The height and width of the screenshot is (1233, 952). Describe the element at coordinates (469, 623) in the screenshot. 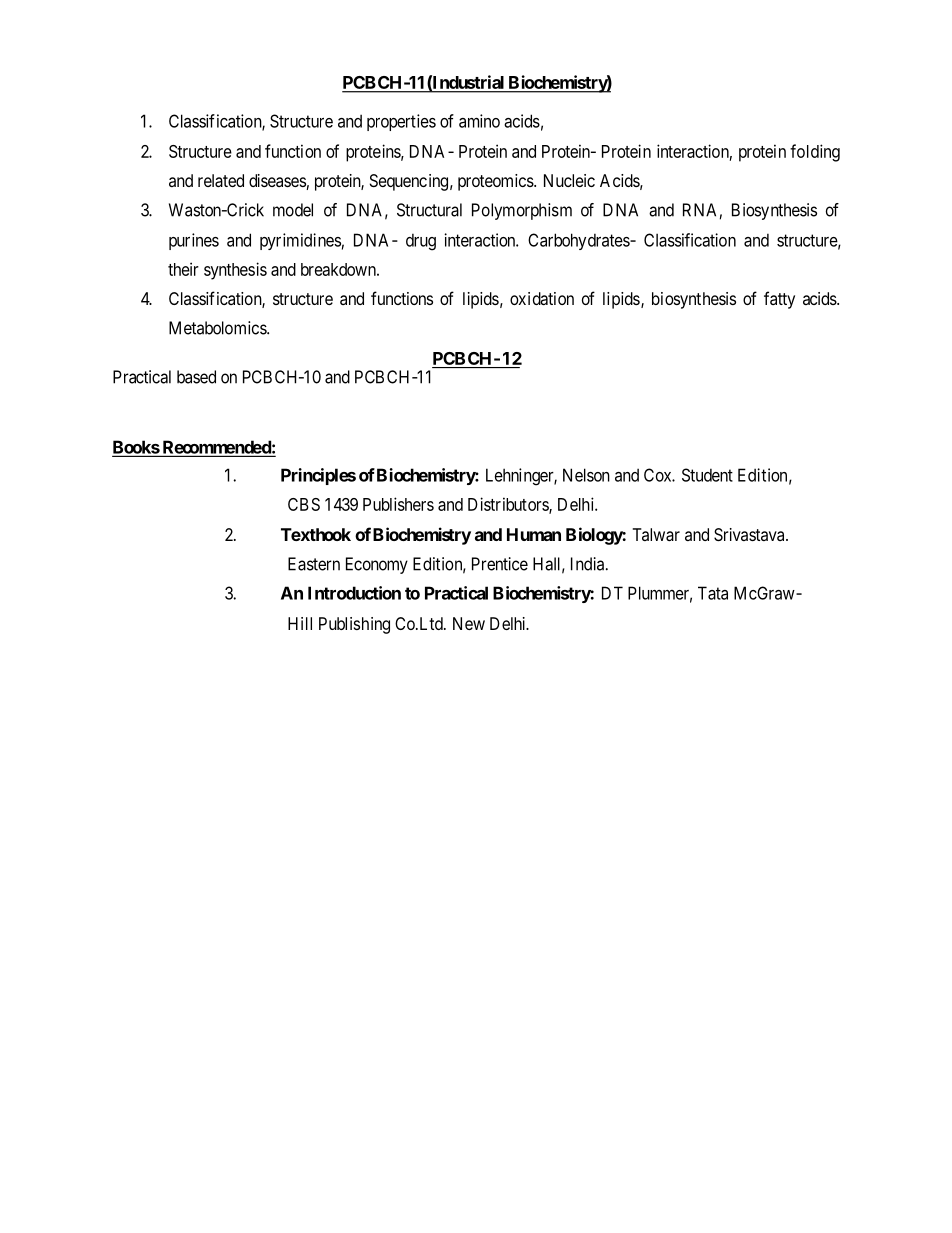

I see `New` at that location.
